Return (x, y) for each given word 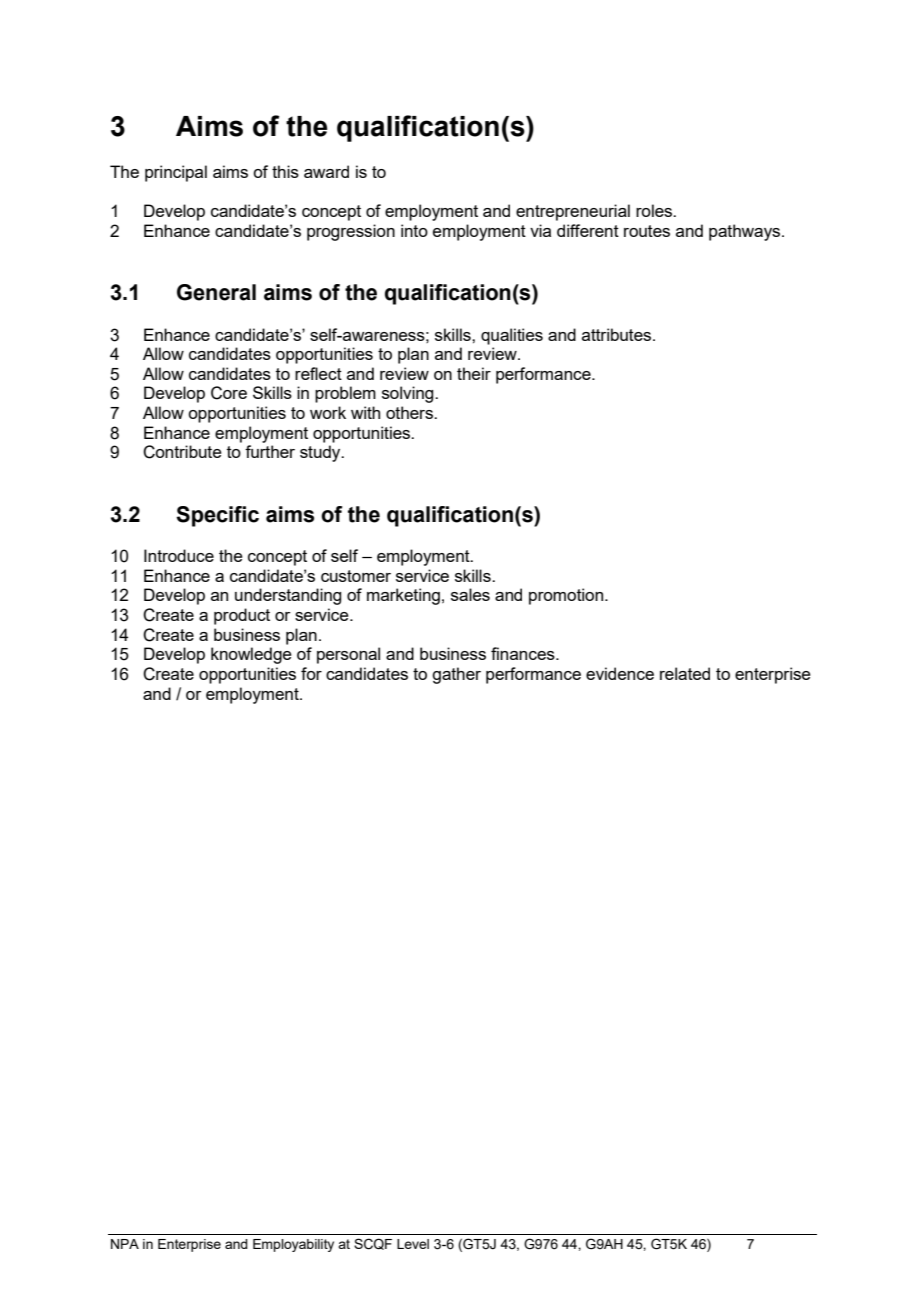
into (414, 230)
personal (348, 655)
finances (524, 653)
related (685, 673)
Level (413, 1244)
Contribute (182, 452)
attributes (618, 334)
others (410, 412)
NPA (125, 1244)
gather (456, 675)
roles (655, 210)
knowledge (251, 655)
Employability (293, 1245)
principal (176, 173)
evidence (620, 673)
